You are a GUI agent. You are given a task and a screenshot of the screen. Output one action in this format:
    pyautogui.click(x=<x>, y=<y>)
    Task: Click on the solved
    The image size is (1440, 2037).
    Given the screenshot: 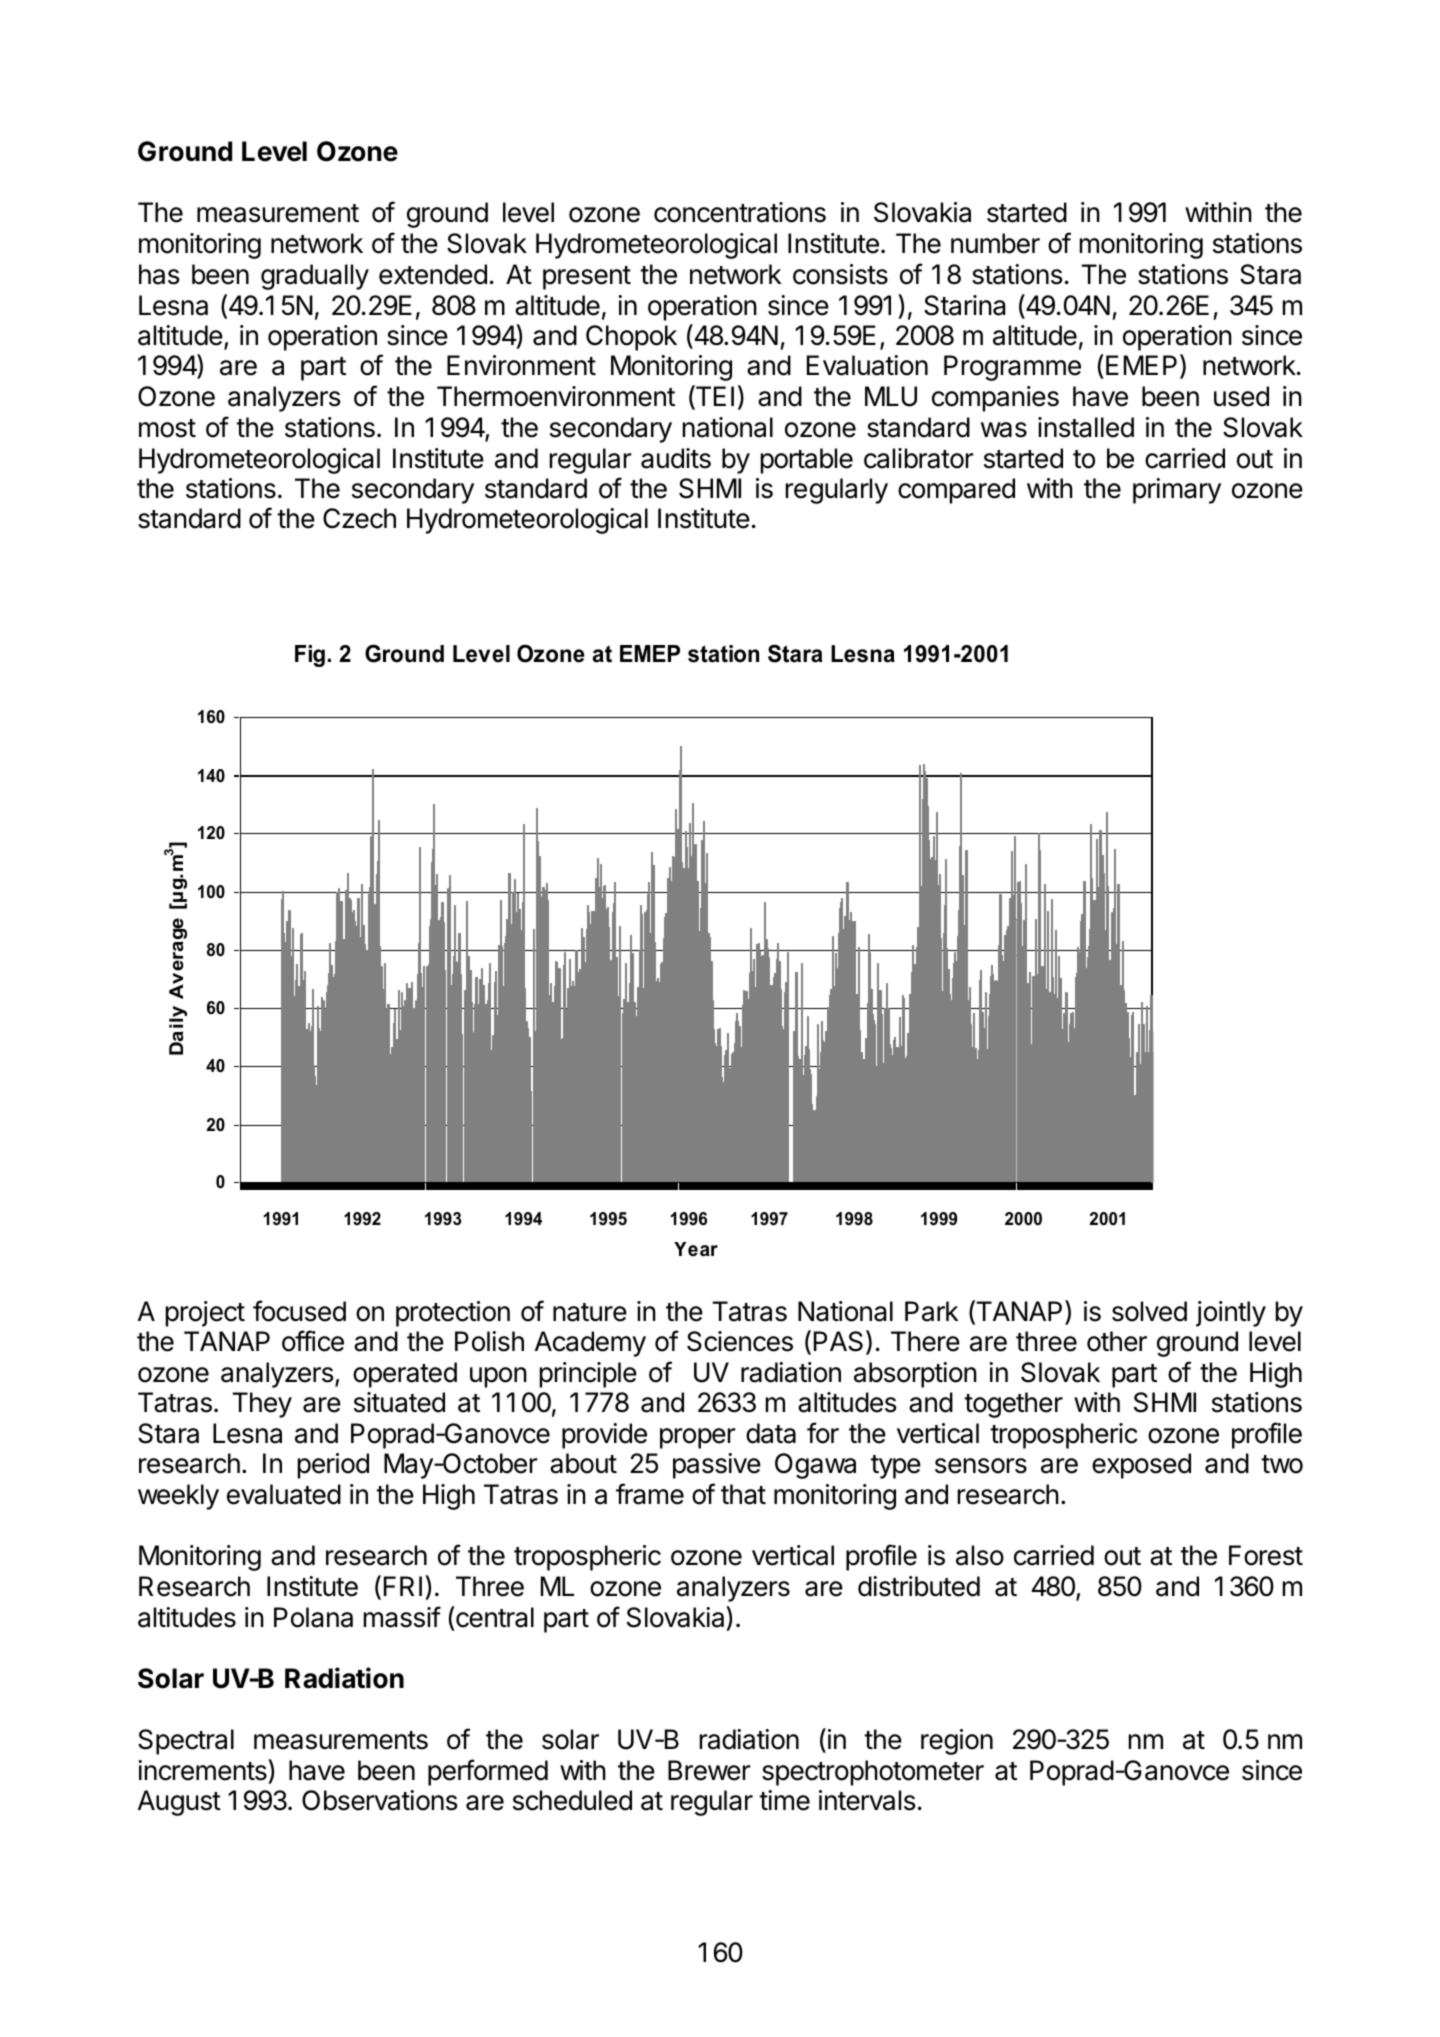 What is the action you would take?
    pyautogui.click(x=1149, y=1311)
